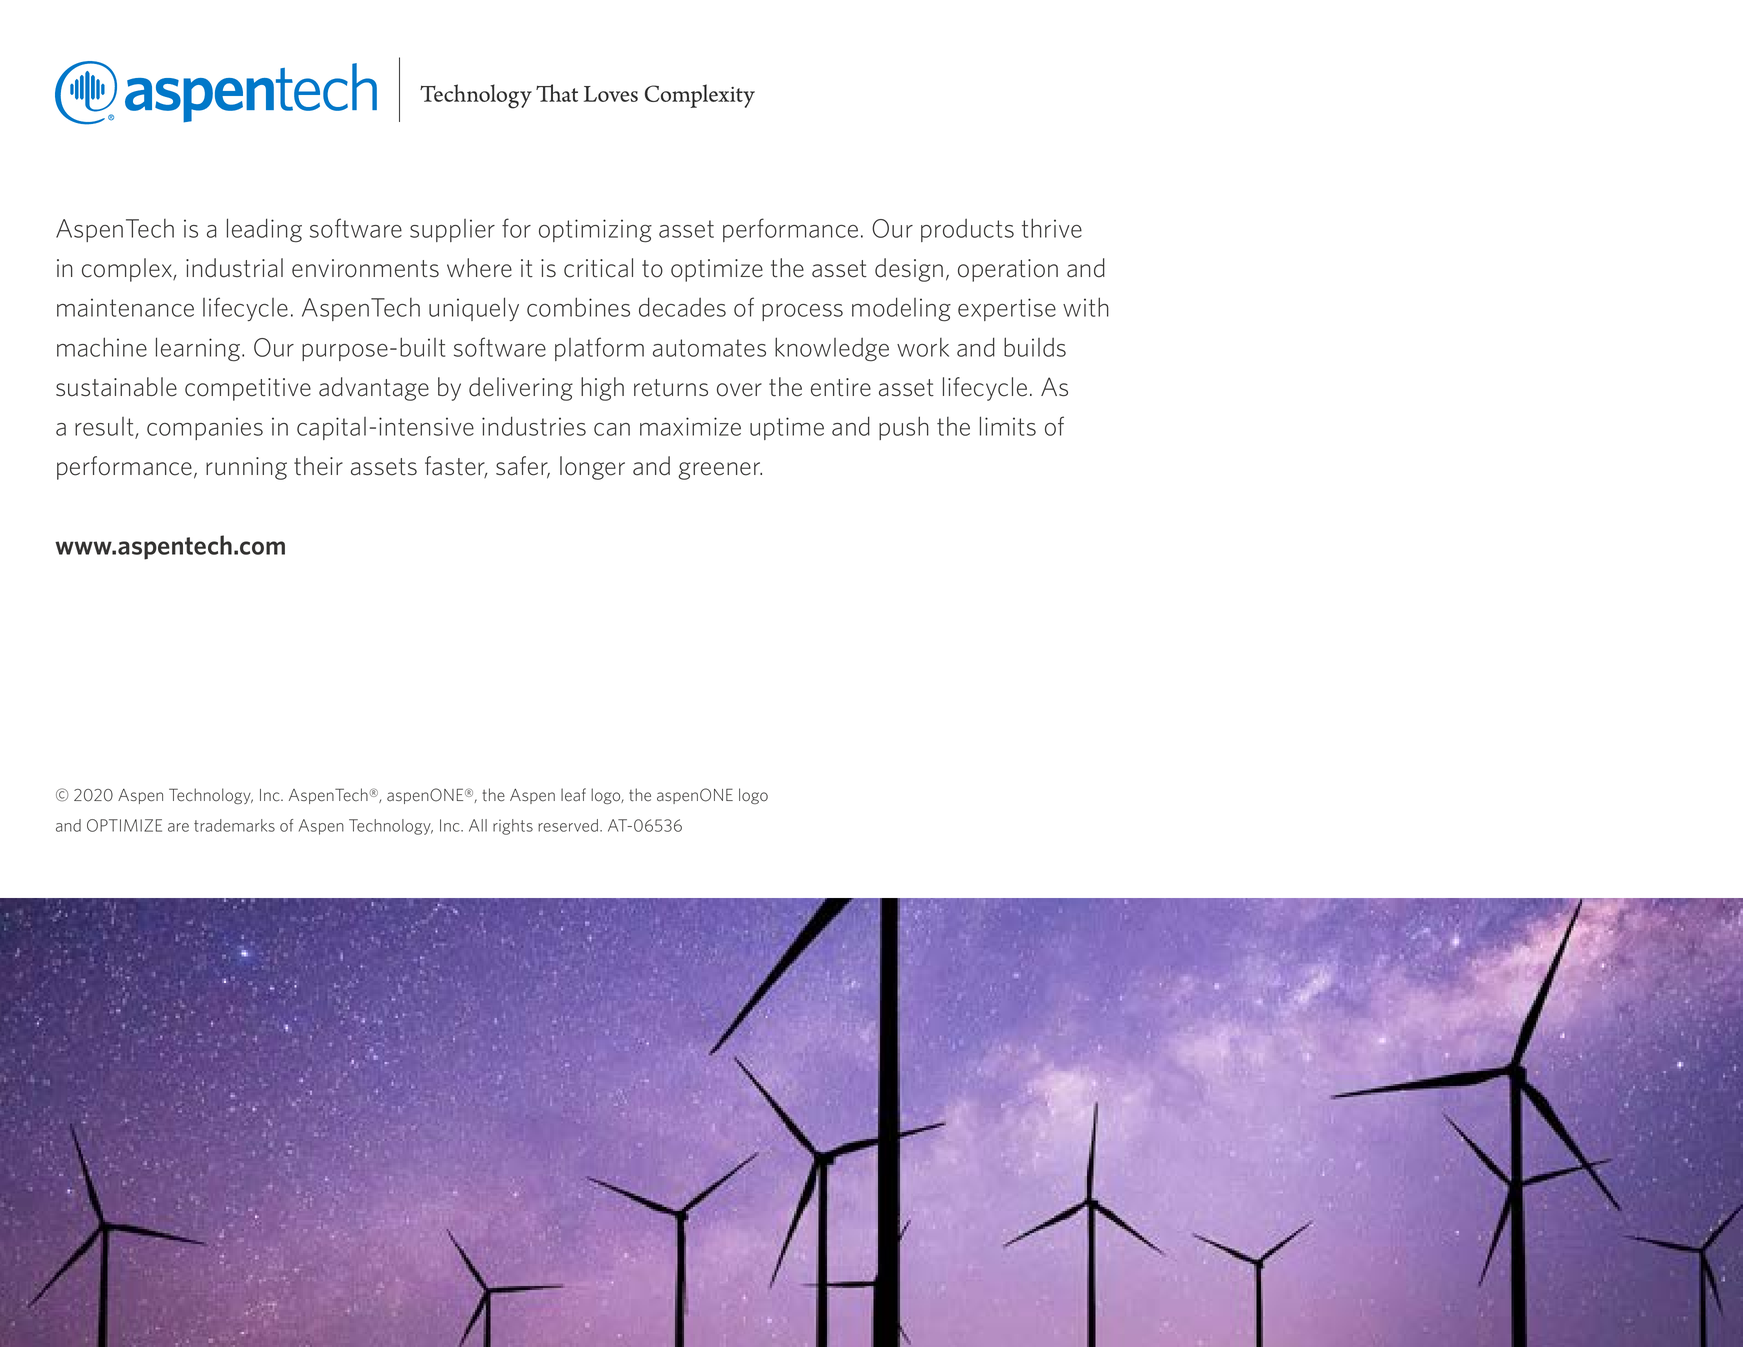 Image resolution: width=1743 pixels, height=1347 pixels. What do you see at coordinates (478, 825) in the document?
I see `All` at bounding box center [478, 825].
